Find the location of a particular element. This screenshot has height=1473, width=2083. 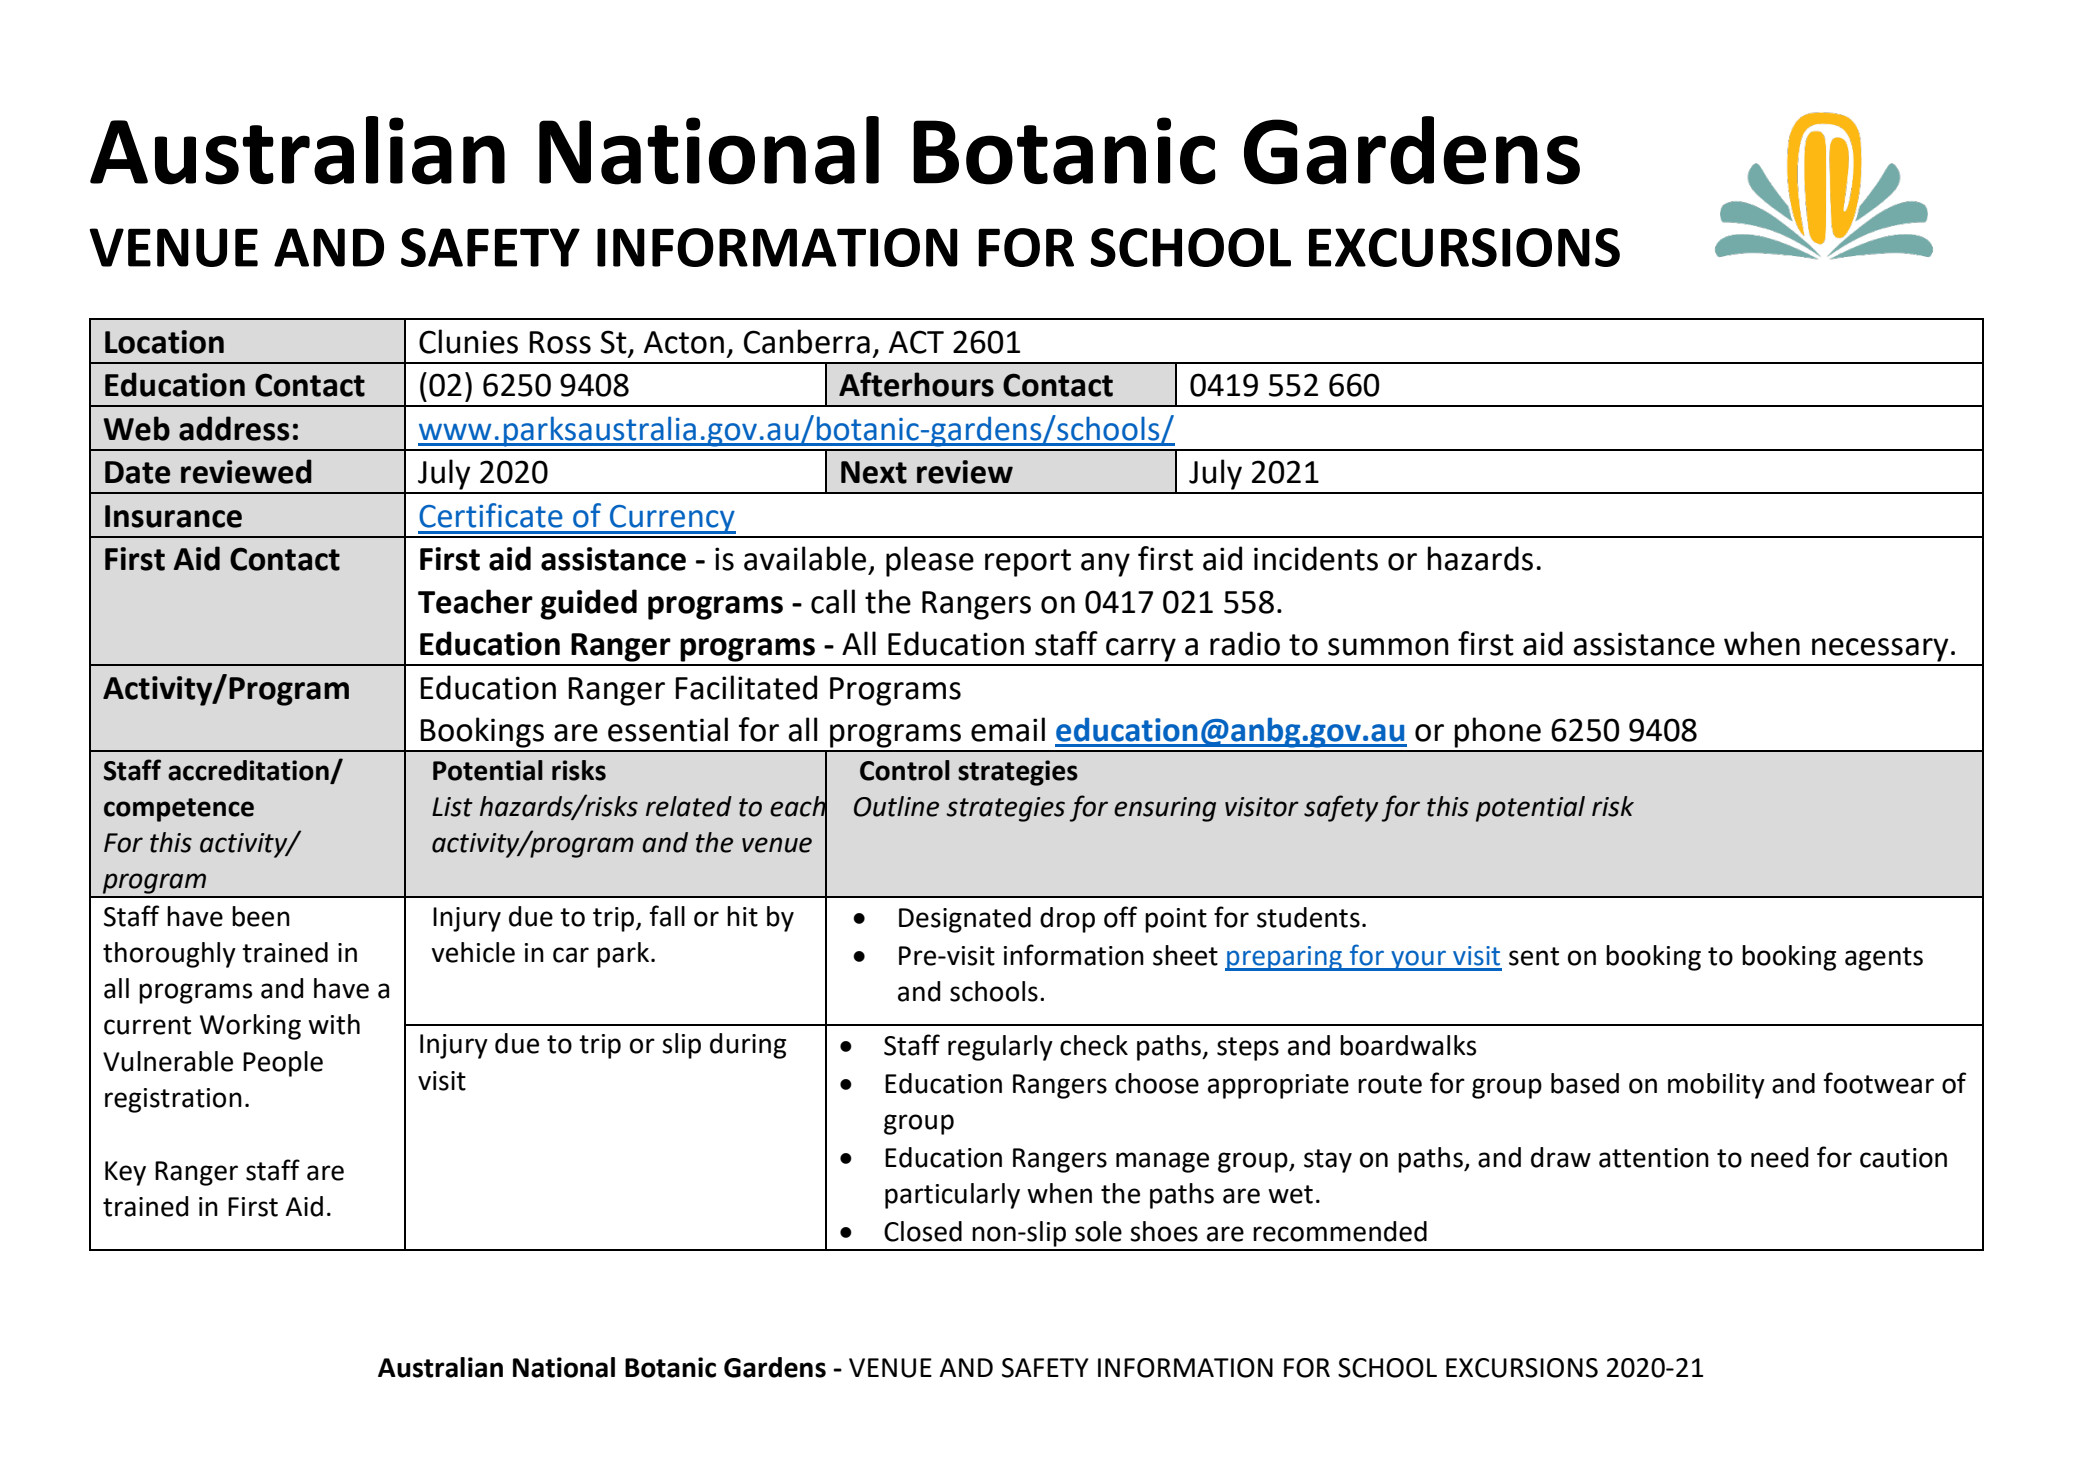

phone is located at coordinates (1497, 732).
